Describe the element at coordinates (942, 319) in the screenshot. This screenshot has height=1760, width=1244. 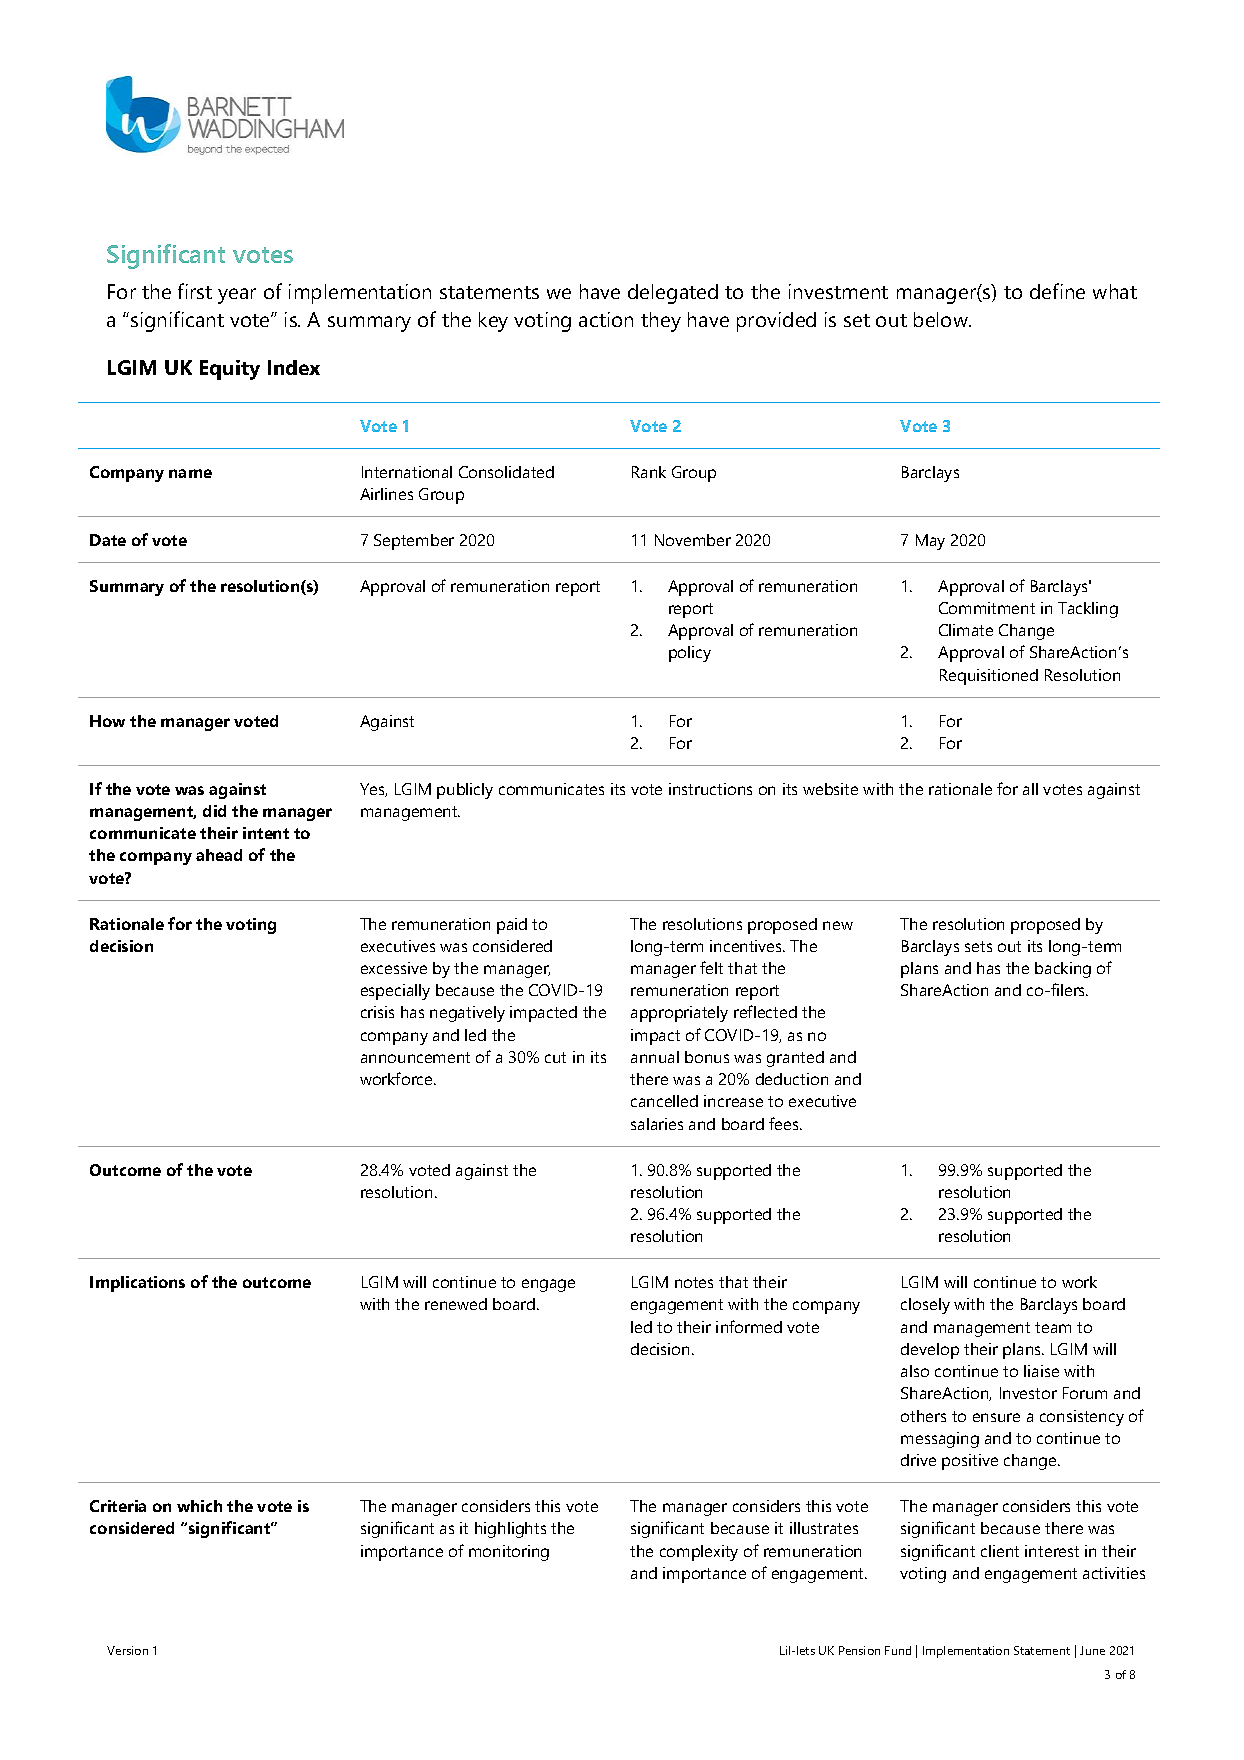
I see `below` at that location.
